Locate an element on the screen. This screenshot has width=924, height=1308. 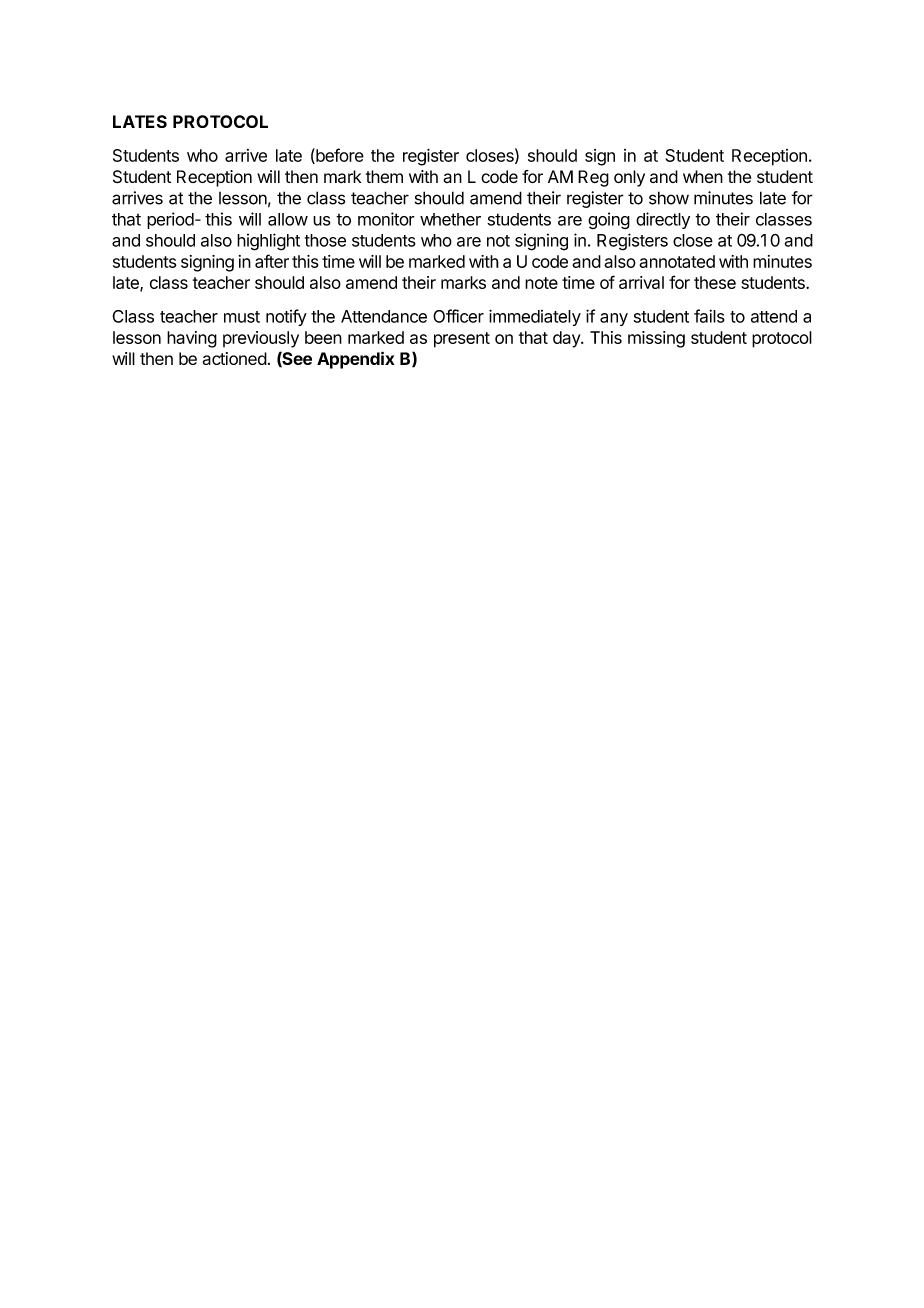
actioned is located at coordinates (235, 358).
